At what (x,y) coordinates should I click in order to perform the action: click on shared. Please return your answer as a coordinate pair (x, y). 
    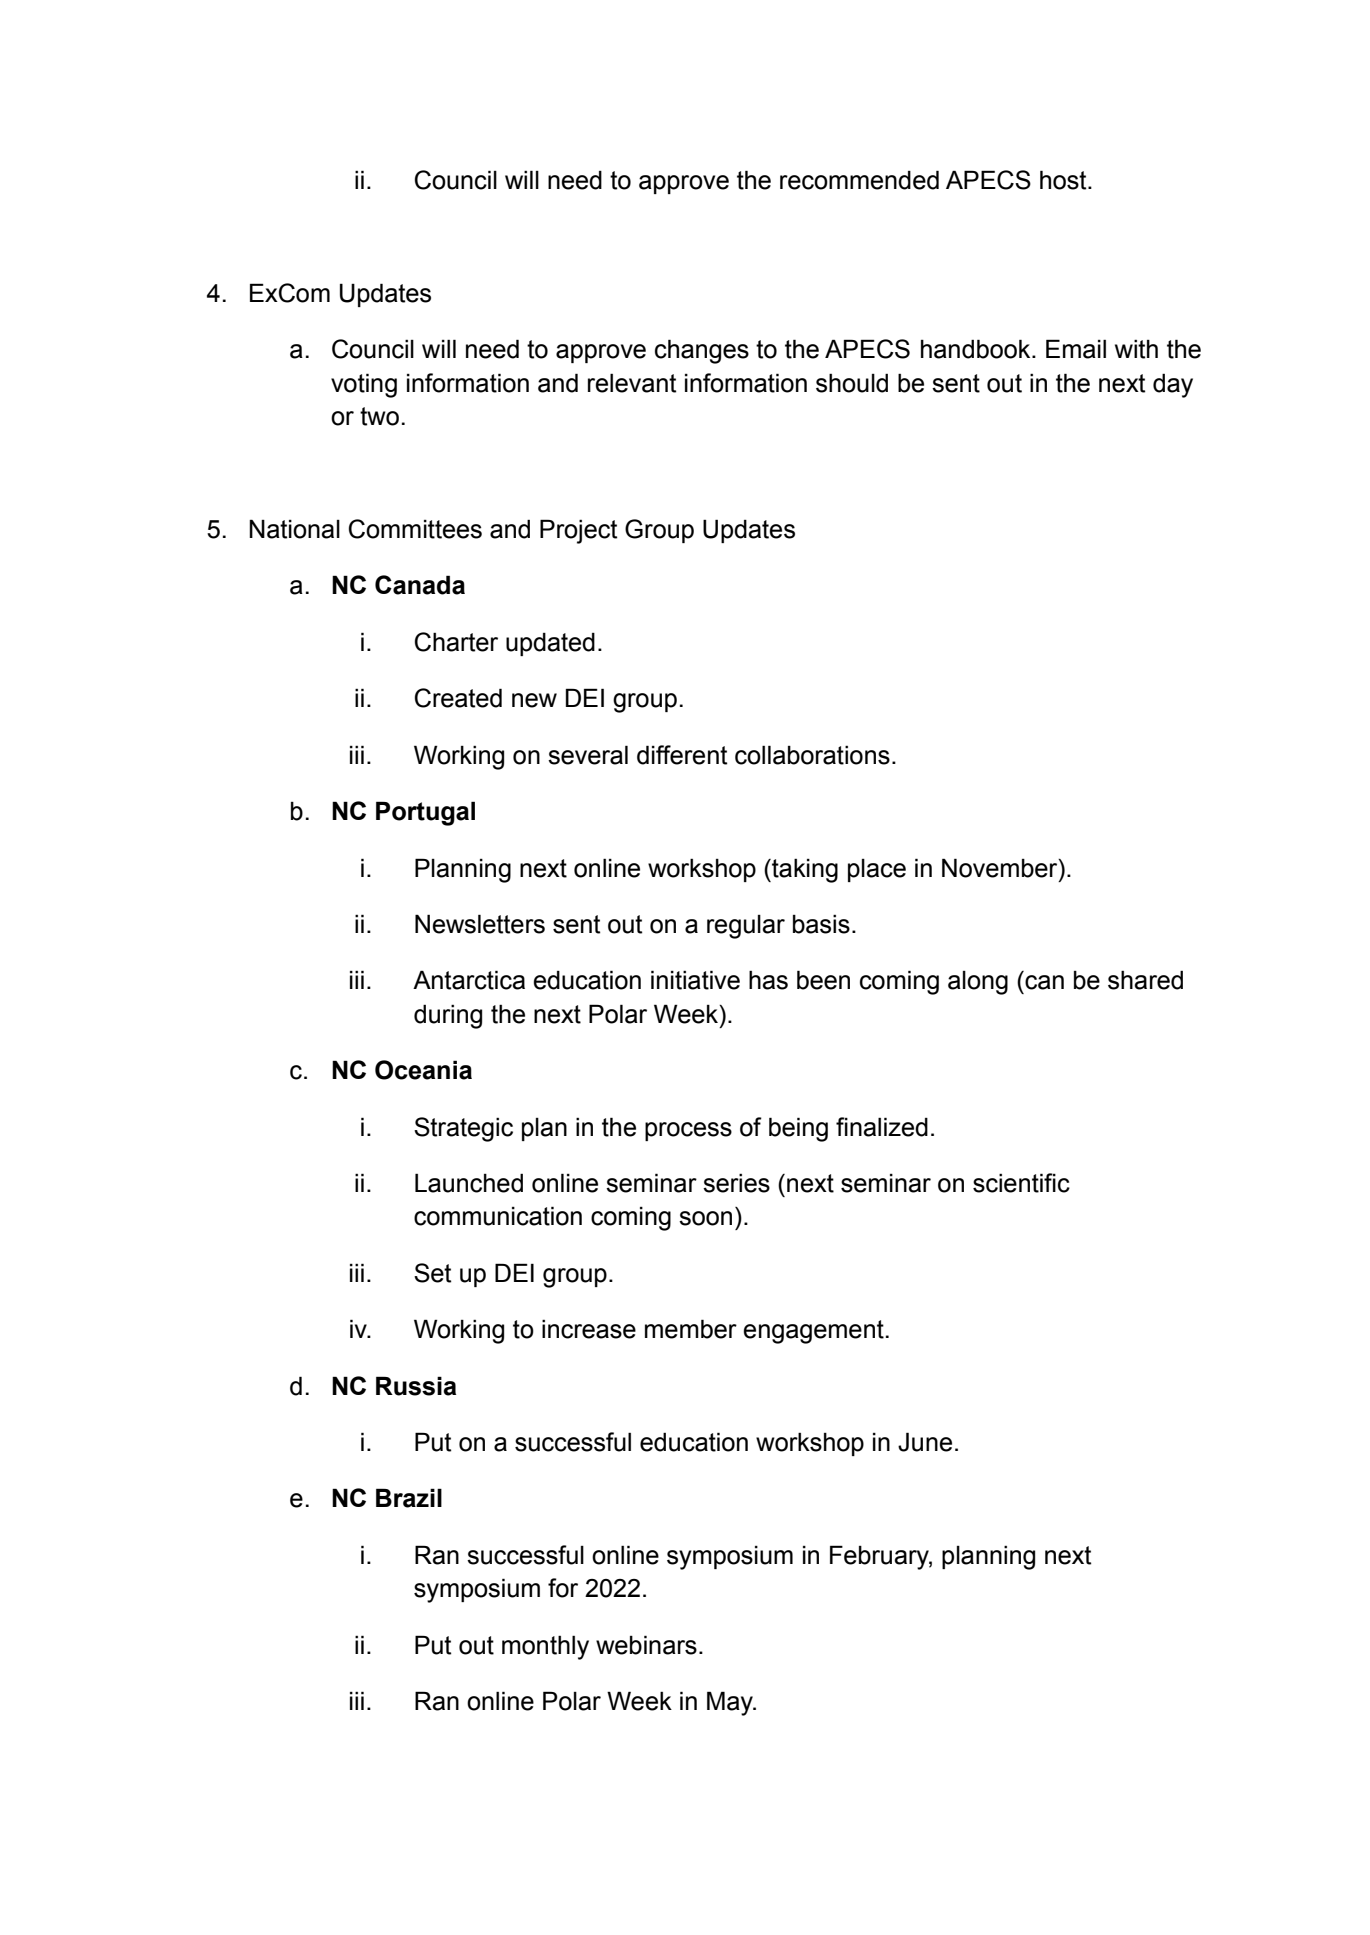
    Looking at the image, I should click on (1145, 980).
